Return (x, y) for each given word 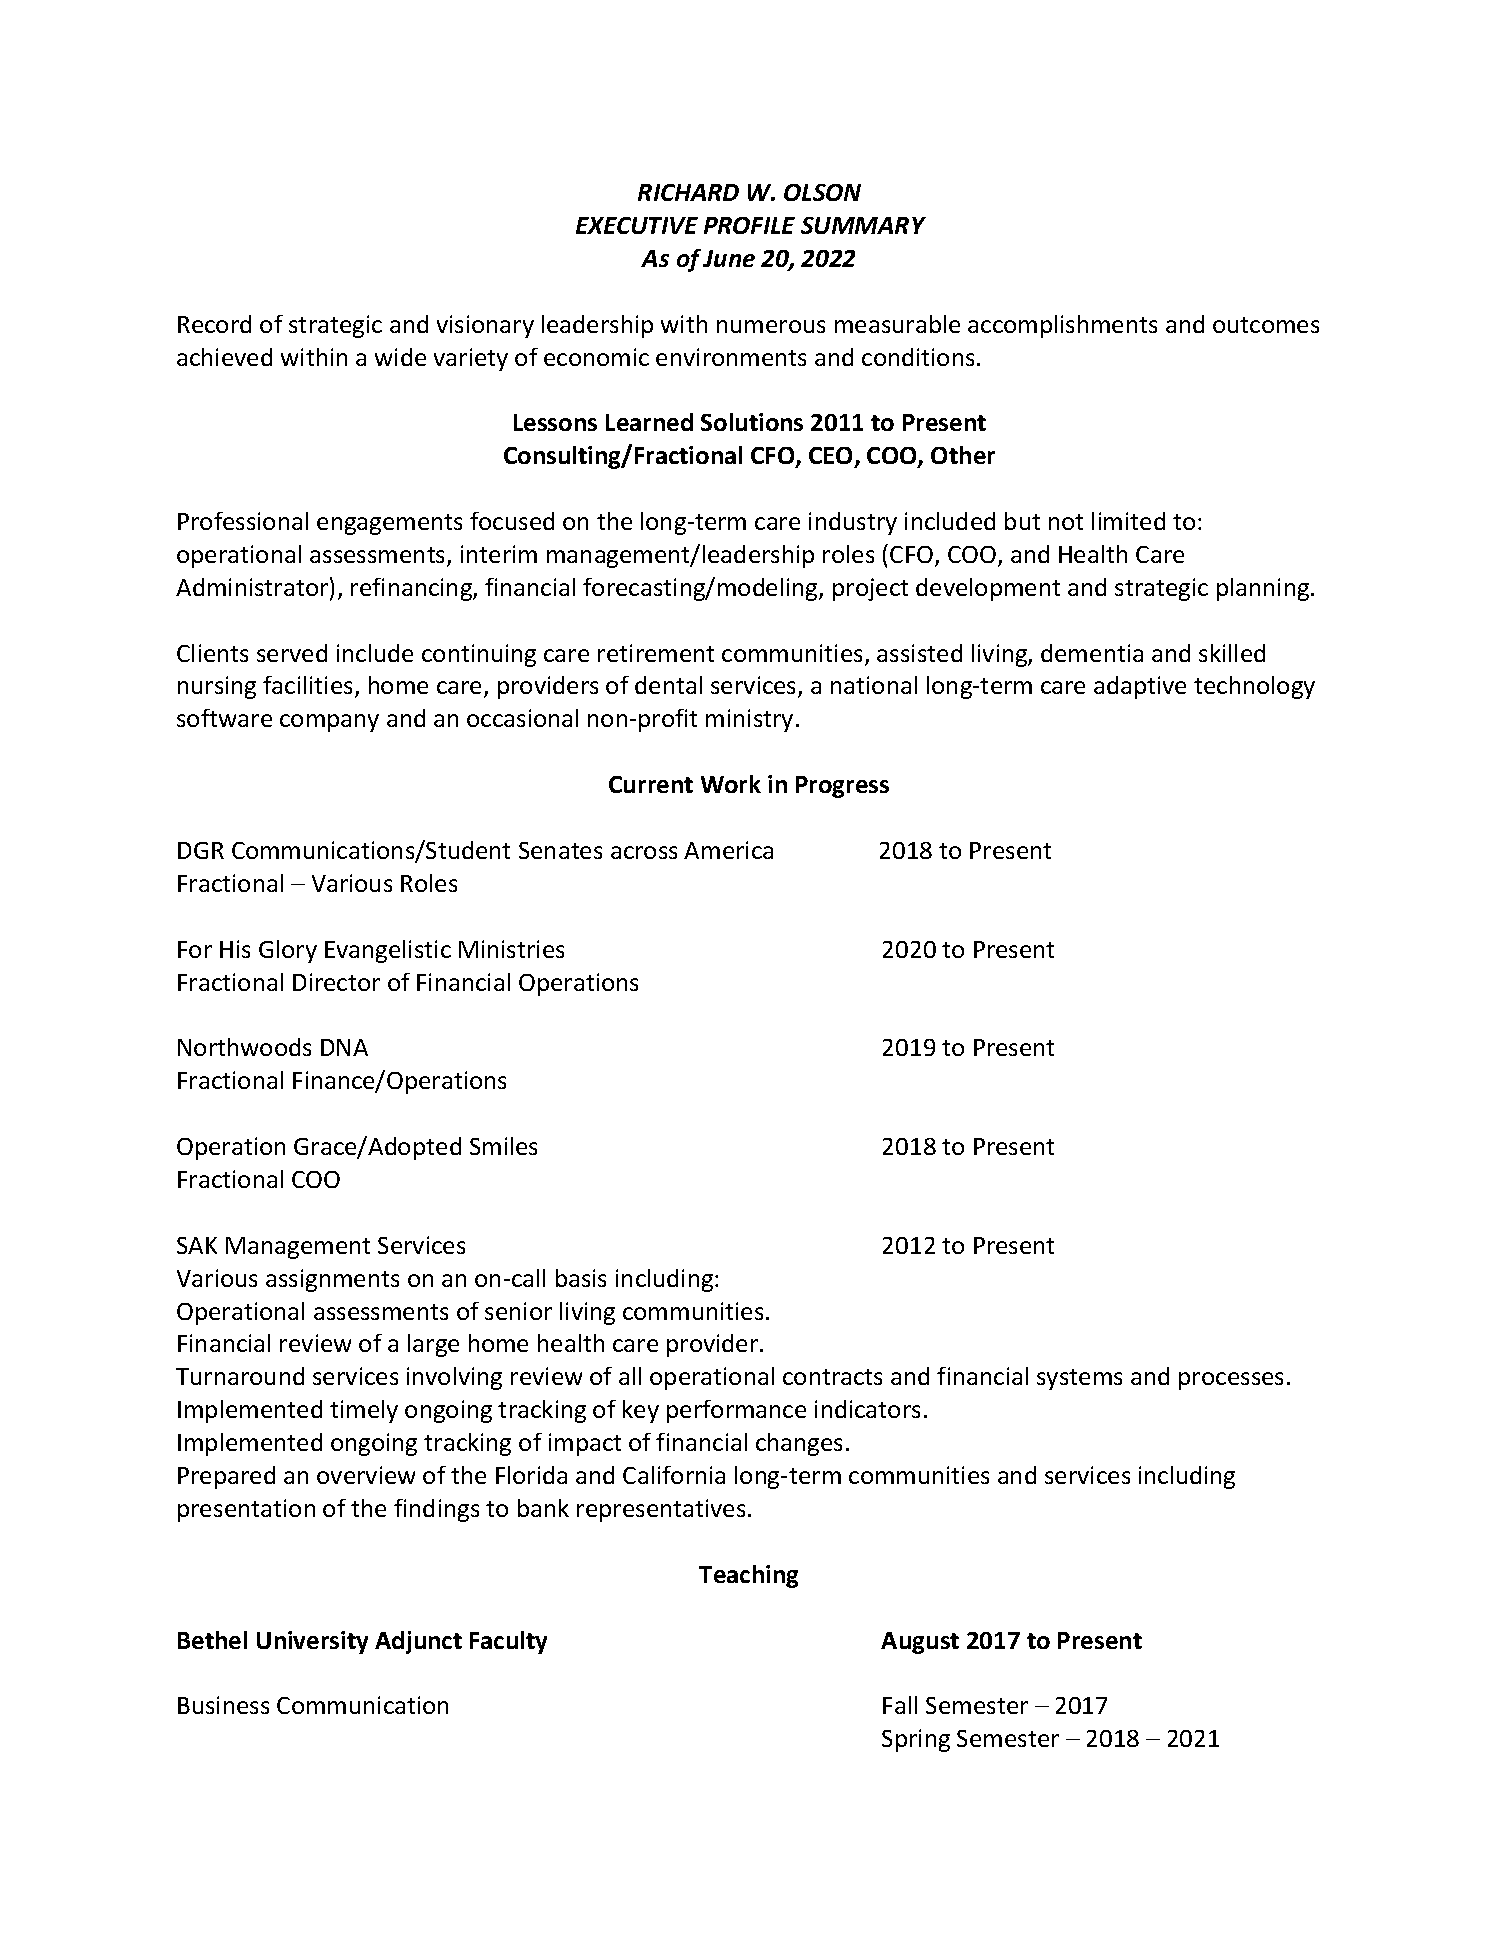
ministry (749, 720)
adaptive (1140, 687)
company (329, 723)
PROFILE (749, 225)
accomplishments (1062, 326)
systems (1079, 1379)
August (920, 1643)
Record (214, 324)
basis (581, 1278)
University (312, 1642)
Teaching (748, 1576)
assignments (332, 1280)
